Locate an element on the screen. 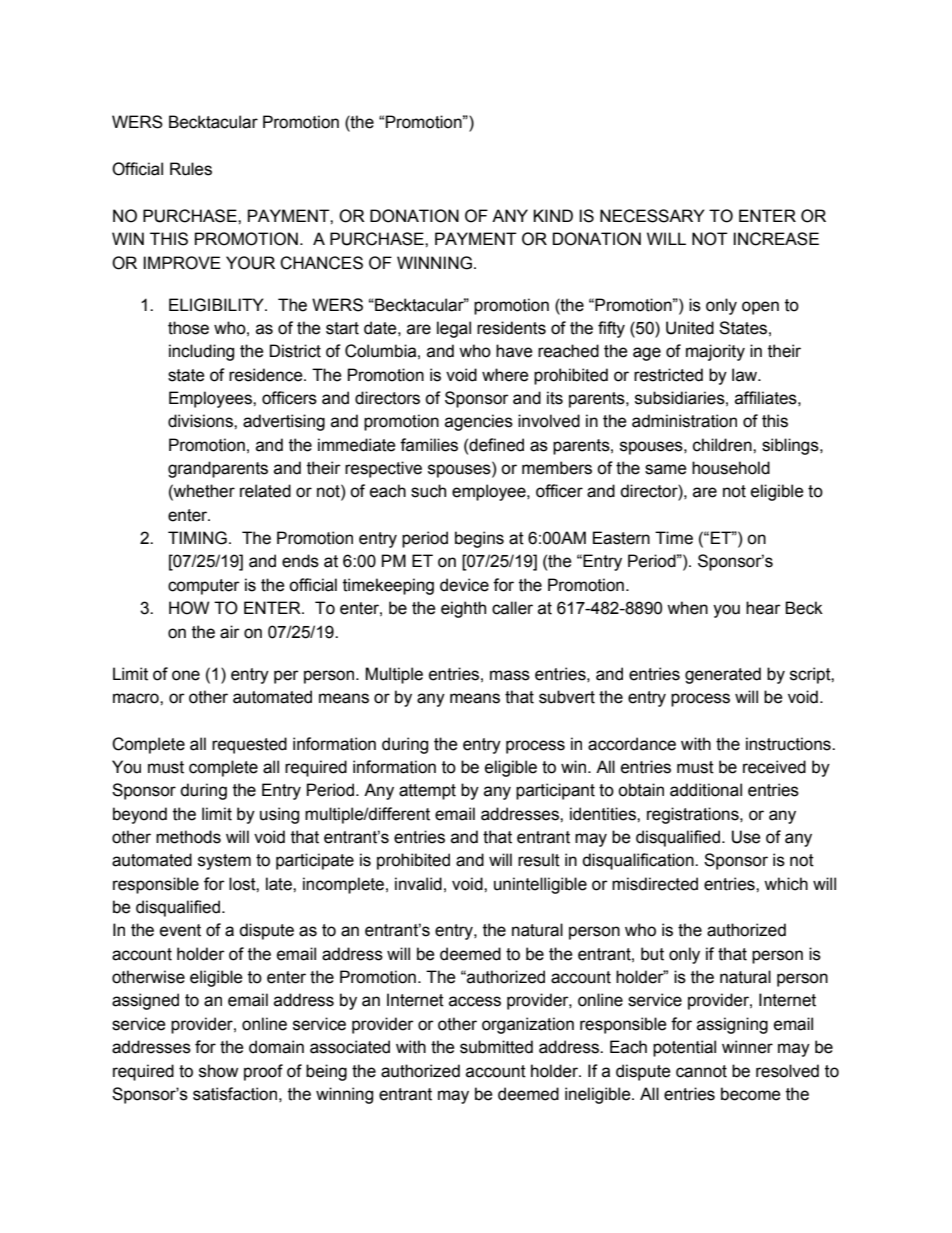 The width and height of the screenshot is (952, 1233). when is located at coordinates (687, 608).
